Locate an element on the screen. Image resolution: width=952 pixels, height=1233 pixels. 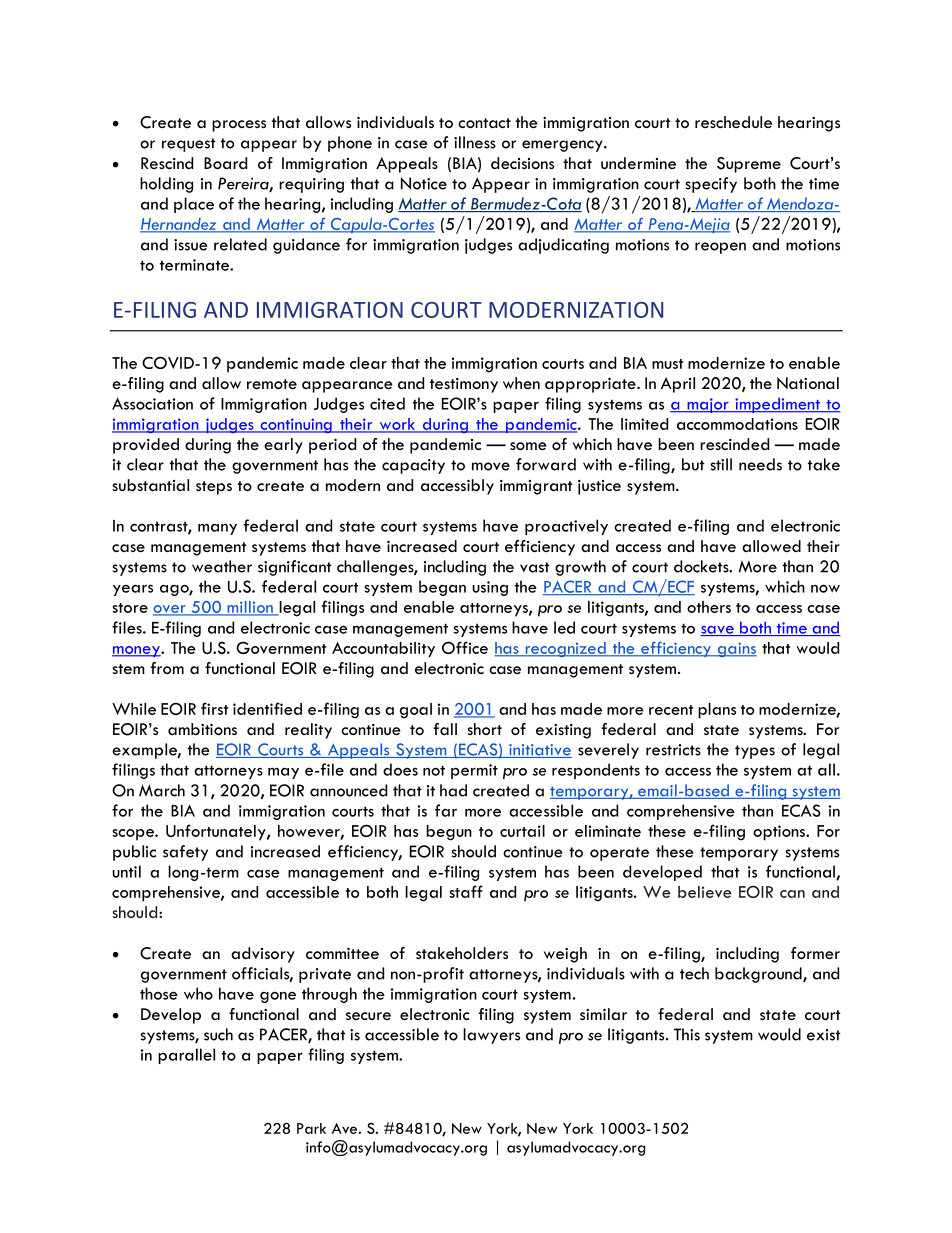
major is located at coordinates (708, 405).
